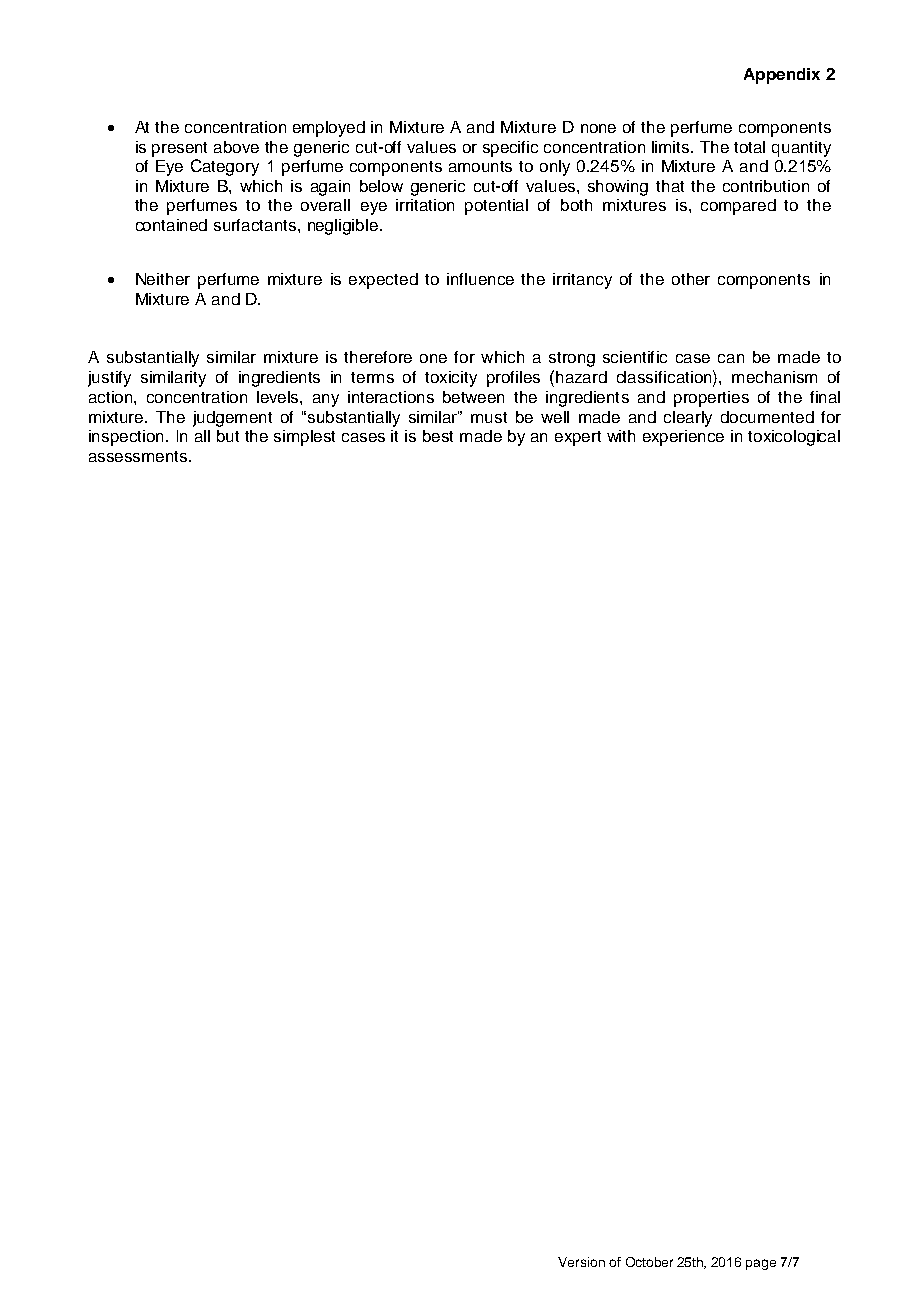  I want to click on page, so click(761, 1264).
